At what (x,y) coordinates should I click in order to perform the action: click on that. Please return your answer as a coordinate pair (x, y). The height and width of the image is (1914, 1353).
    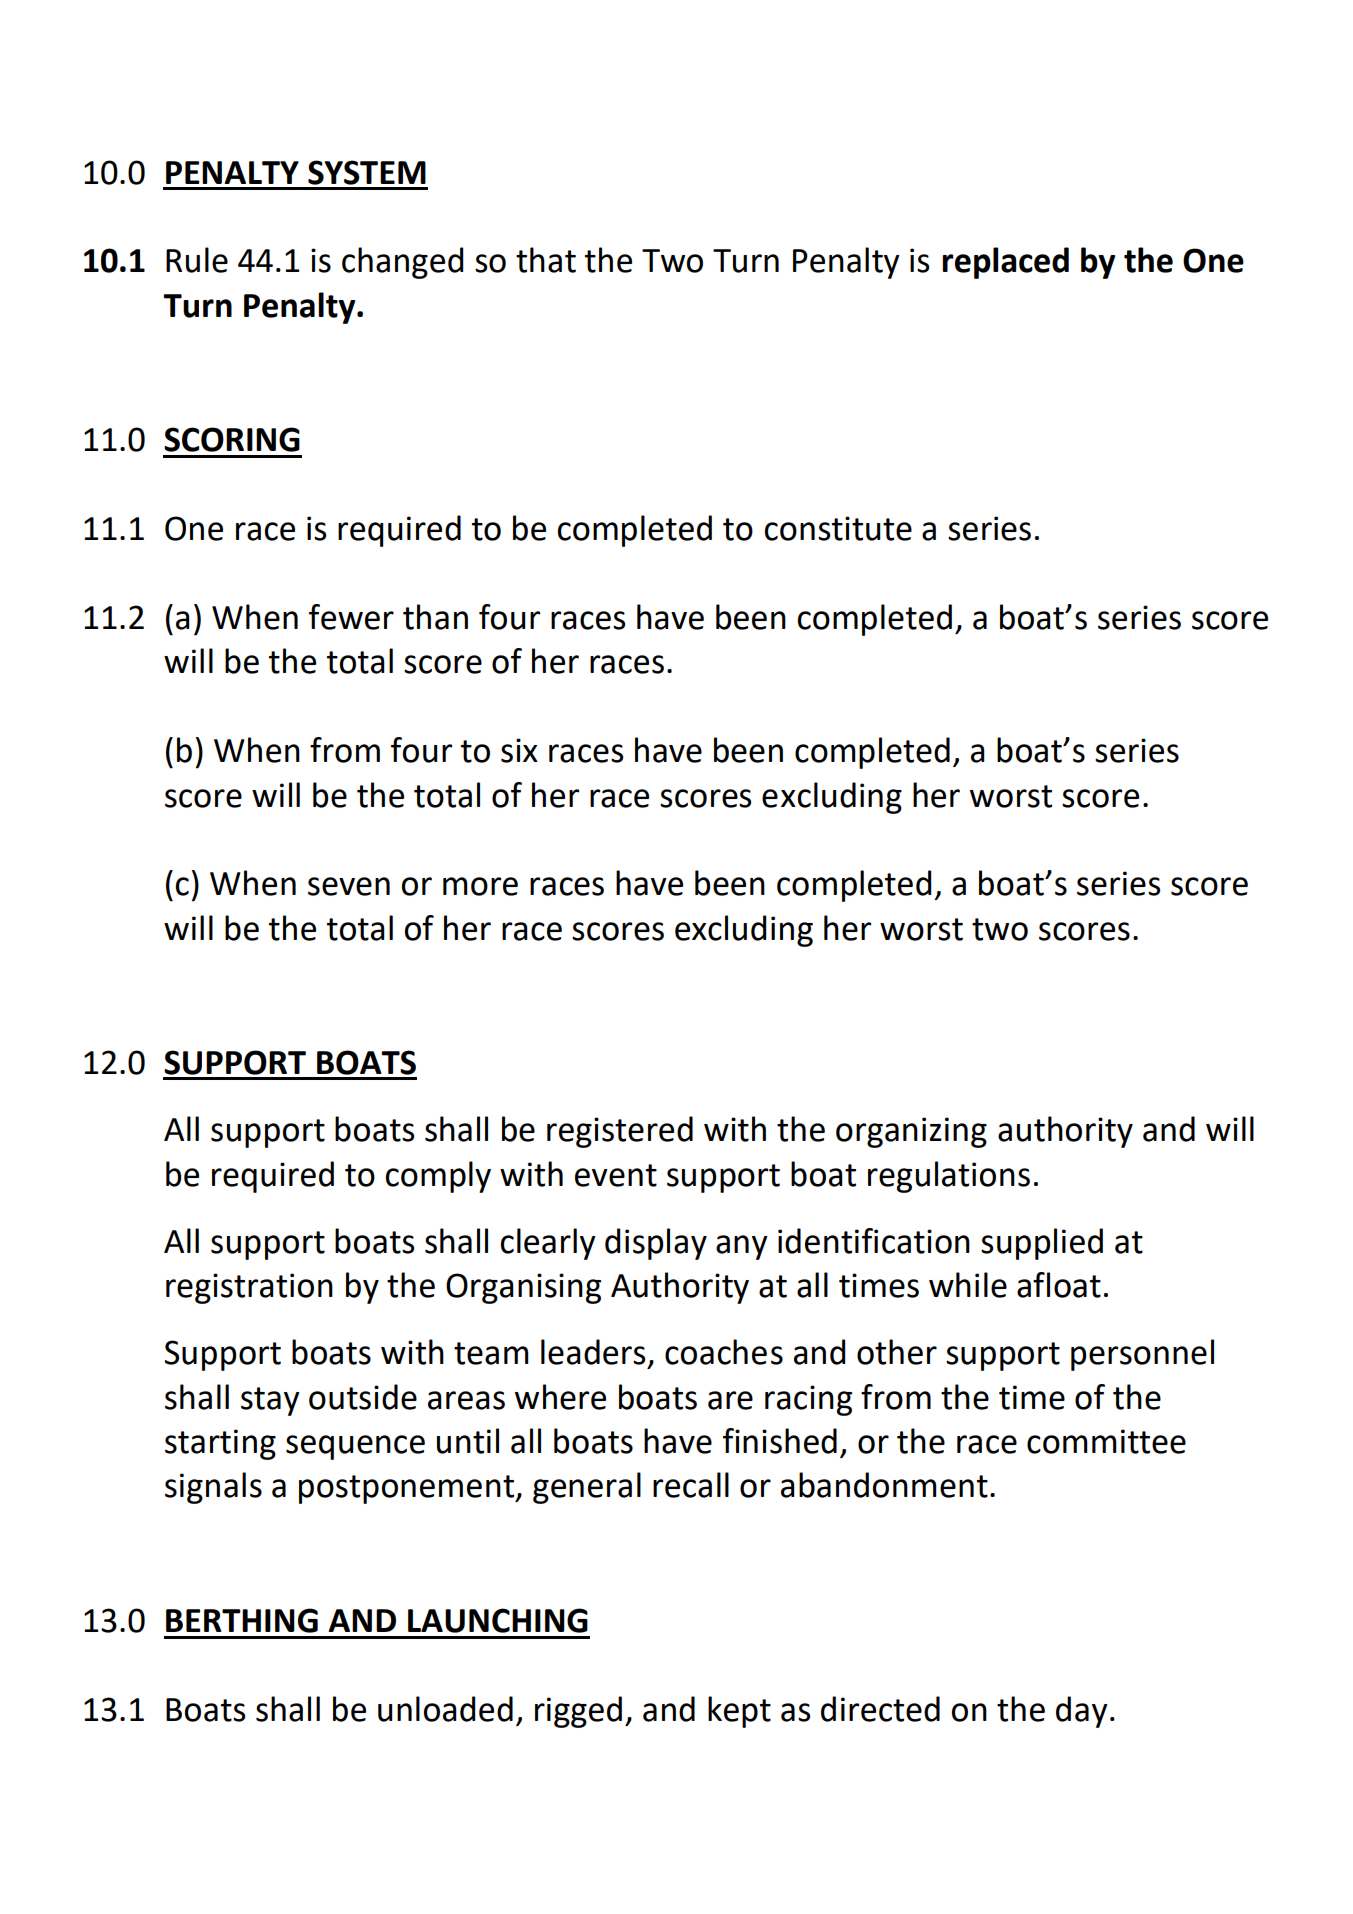
    Looking at the image, I should click on (546, 260).
